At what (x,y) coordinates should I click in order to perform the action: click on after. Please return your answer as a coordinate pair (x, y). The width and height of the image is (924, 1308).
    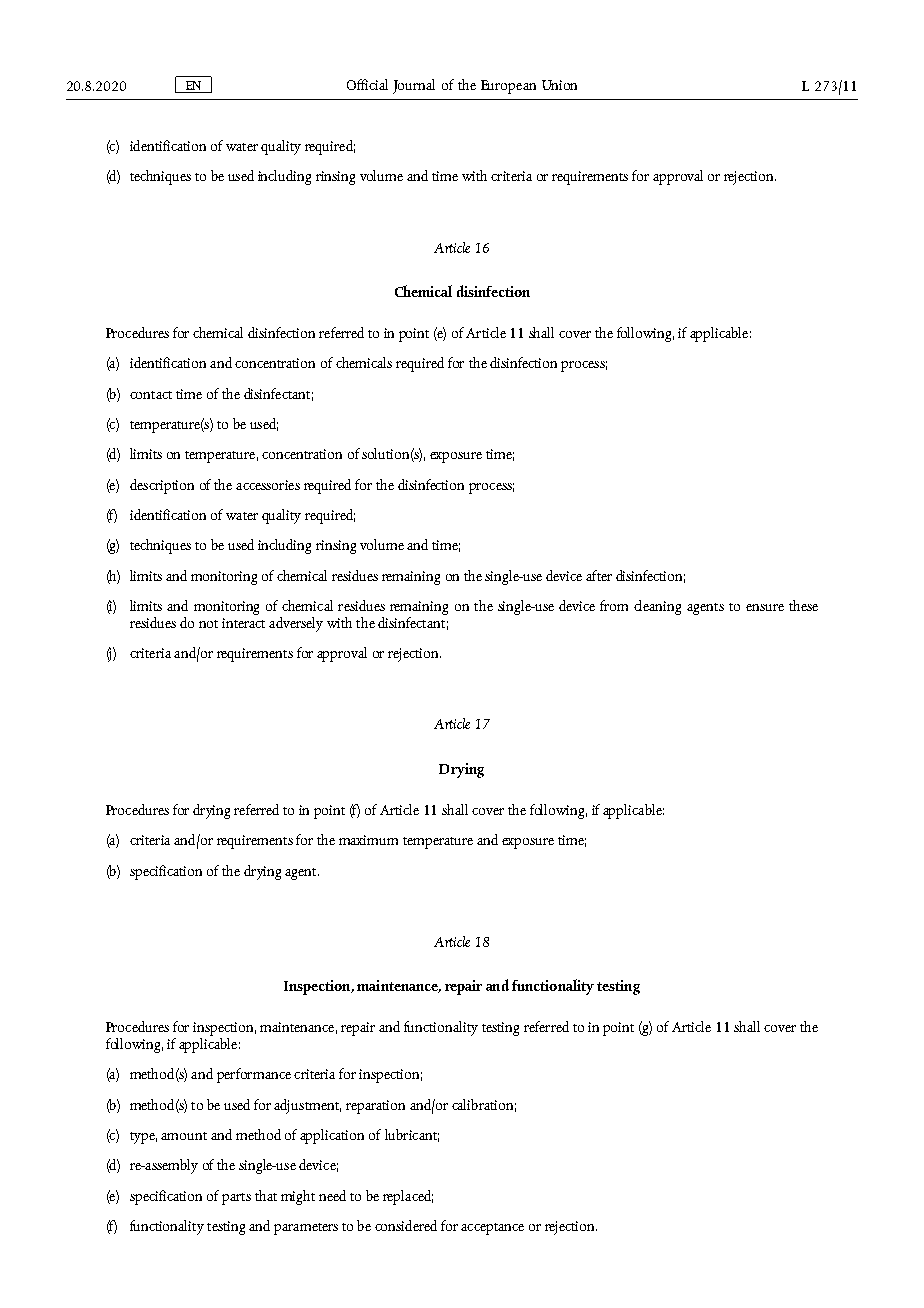
    Looking at the image, I should click on (599, 575).
